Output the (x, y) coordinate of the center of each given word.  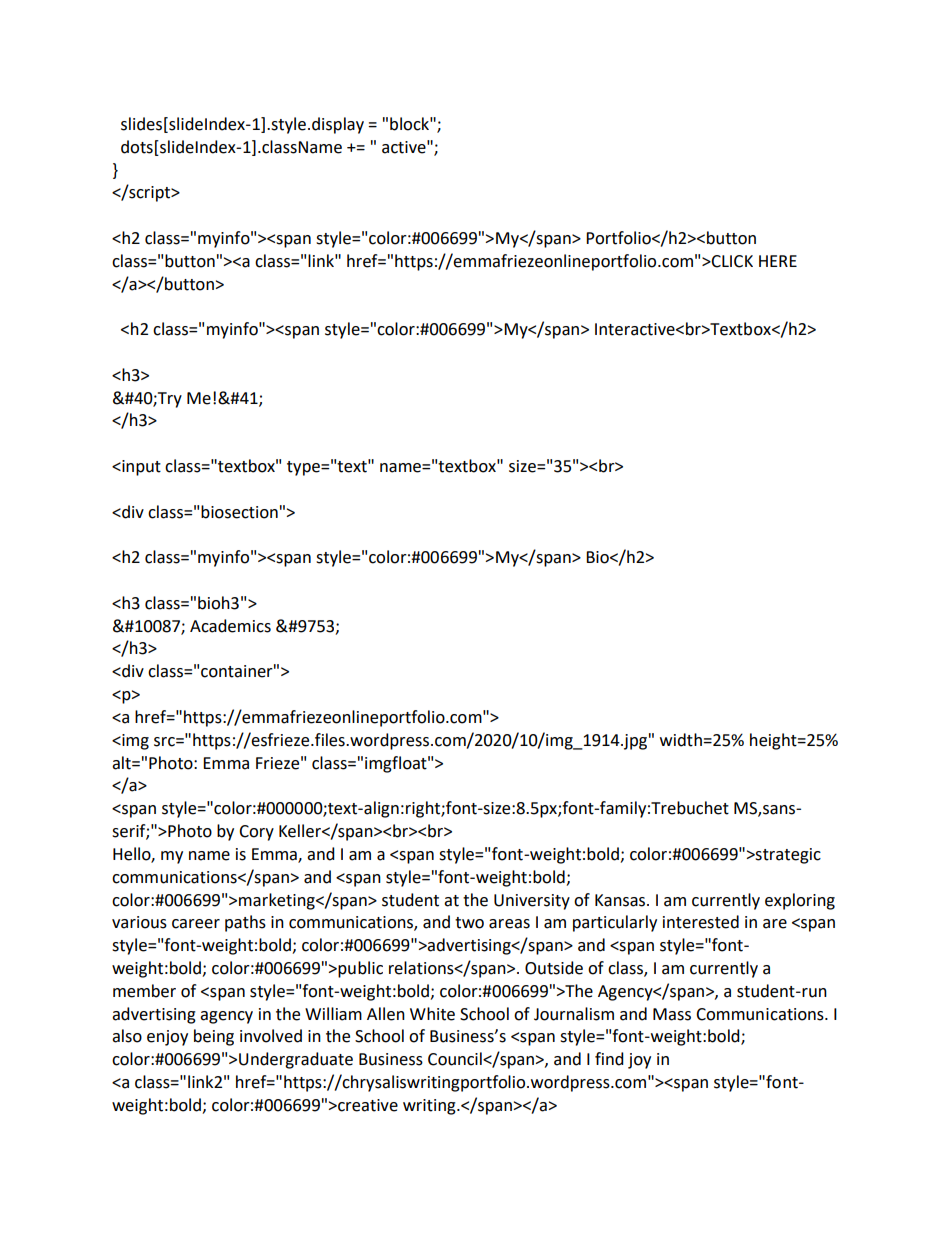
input (140, 468)
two (469, 923)
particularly (615, 923)
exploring (800, 901)
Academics (230, 626)
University (532, 902)
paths (245, 923)
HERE (778, 261)
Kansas (620, 900)
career (196, 924)
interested (701, 922)
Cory (256, 833)
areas (509, 924)
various (139, 922)
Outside (554, 968)
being (214, 1037)
